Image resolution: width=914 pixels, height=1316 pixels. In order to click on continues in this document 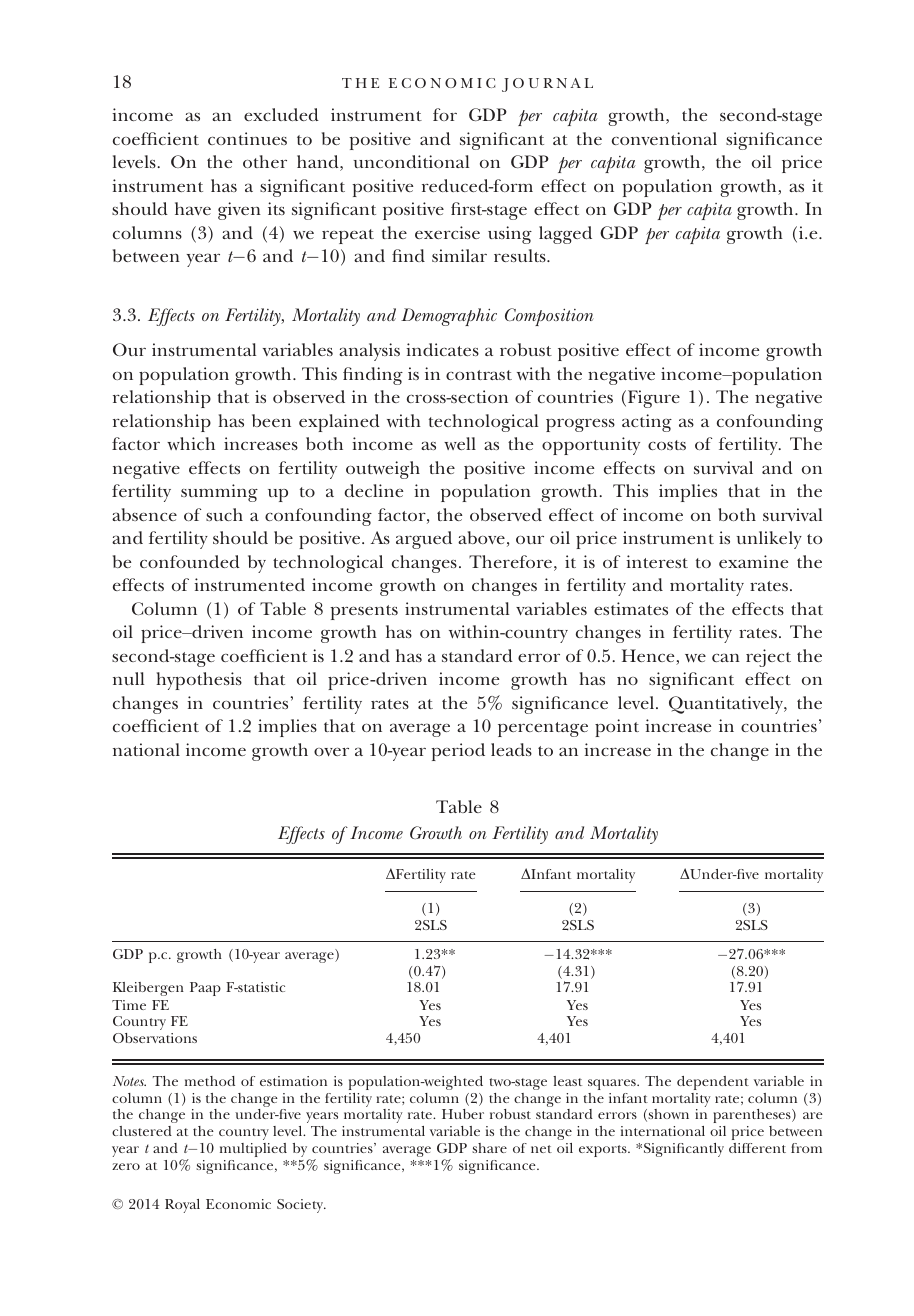, I will do `click(247, 138)`.
